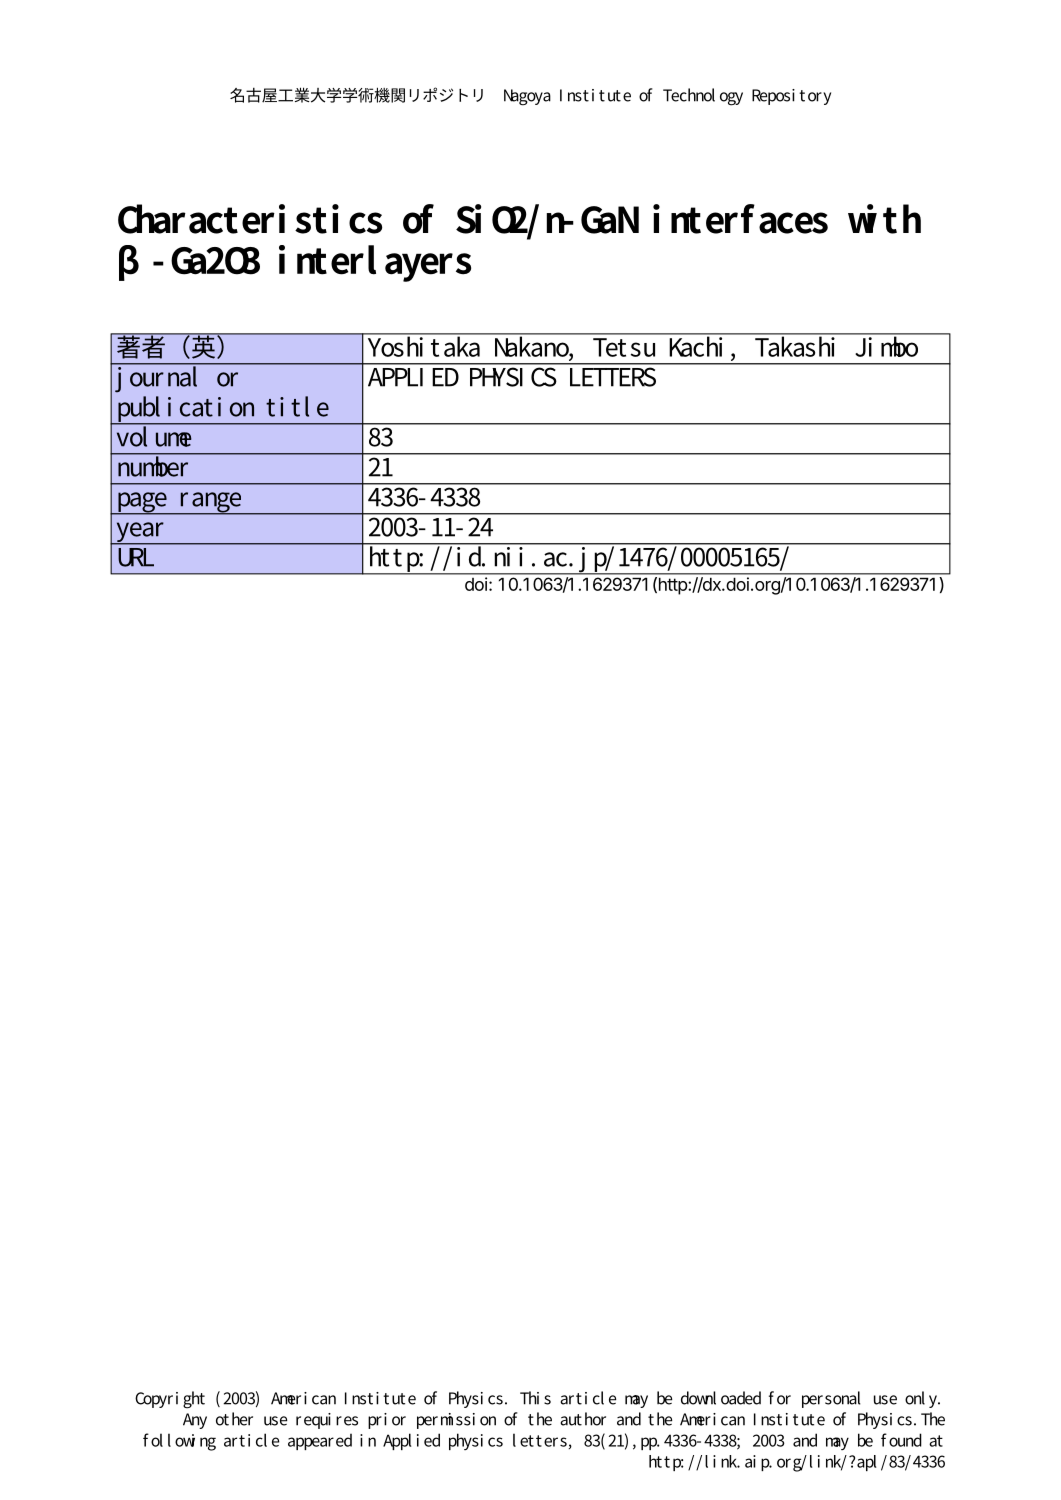  I want to click on Copyright, so click(170, 1400).
